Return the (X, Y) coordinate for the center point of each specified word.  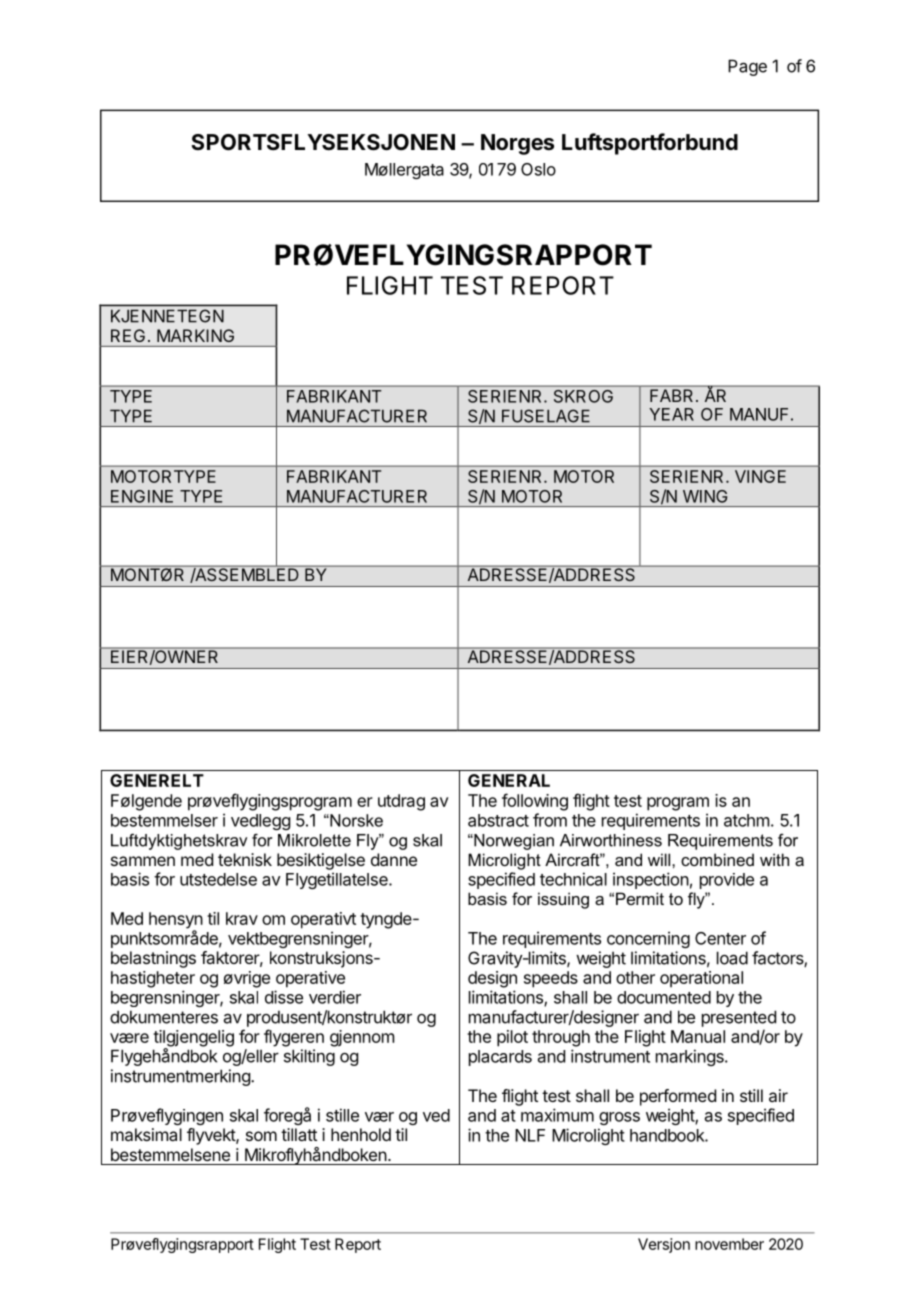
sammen (143, 861)
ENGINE (142, 496)
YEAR (671, 414)
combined (717, 859)
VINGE (760, 476)
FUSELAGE (546, 416)
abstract (498, 820)
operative (310, 979)
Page (747, 67)
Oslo (538, 169)
